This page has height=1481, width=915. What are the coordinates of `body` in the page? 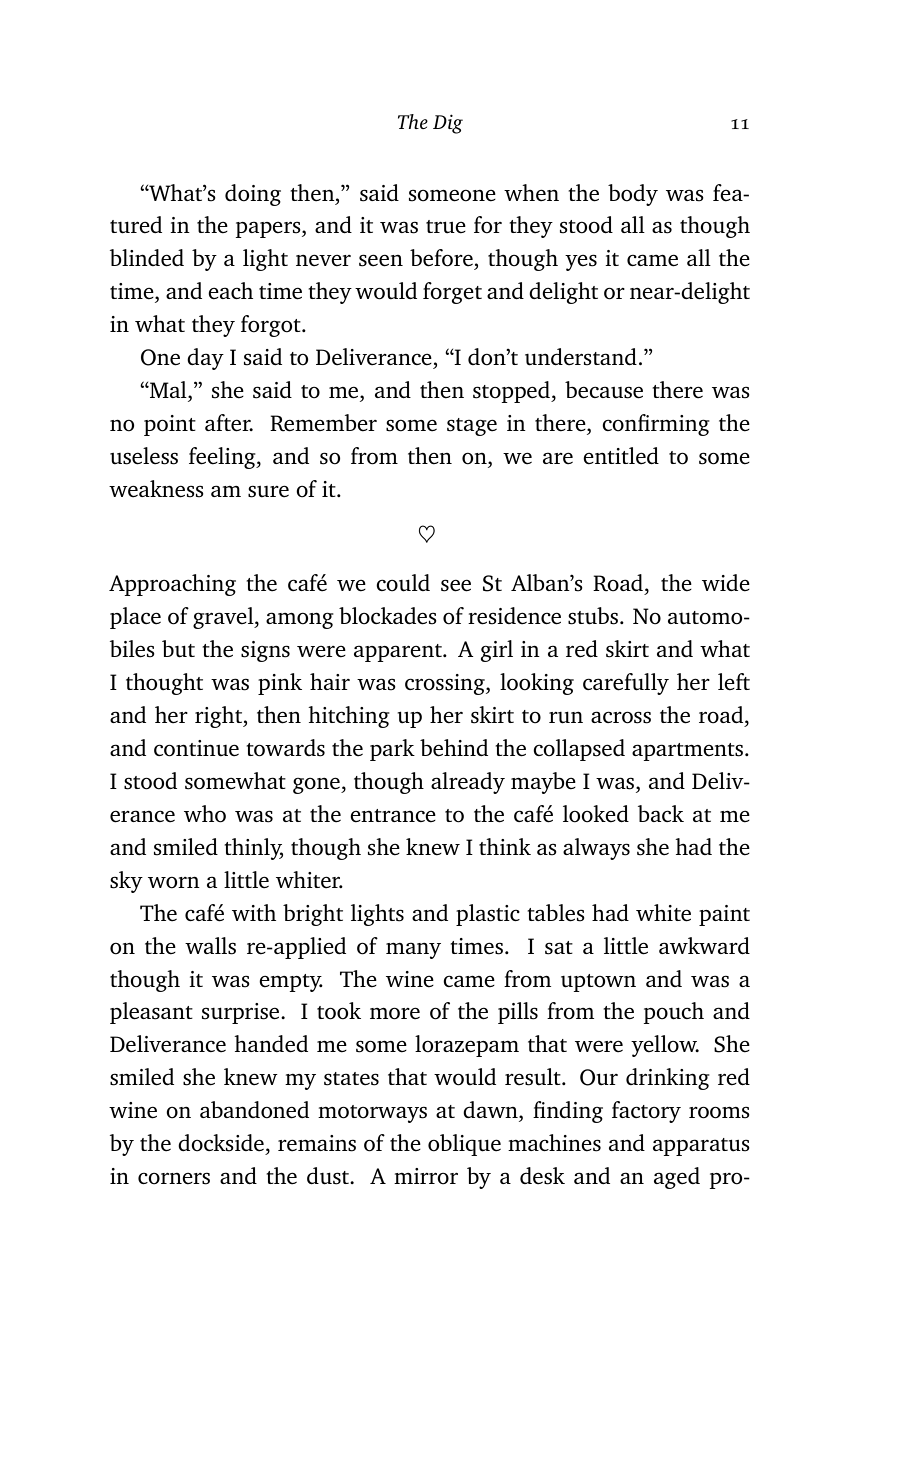 It's located at (633, 195).
